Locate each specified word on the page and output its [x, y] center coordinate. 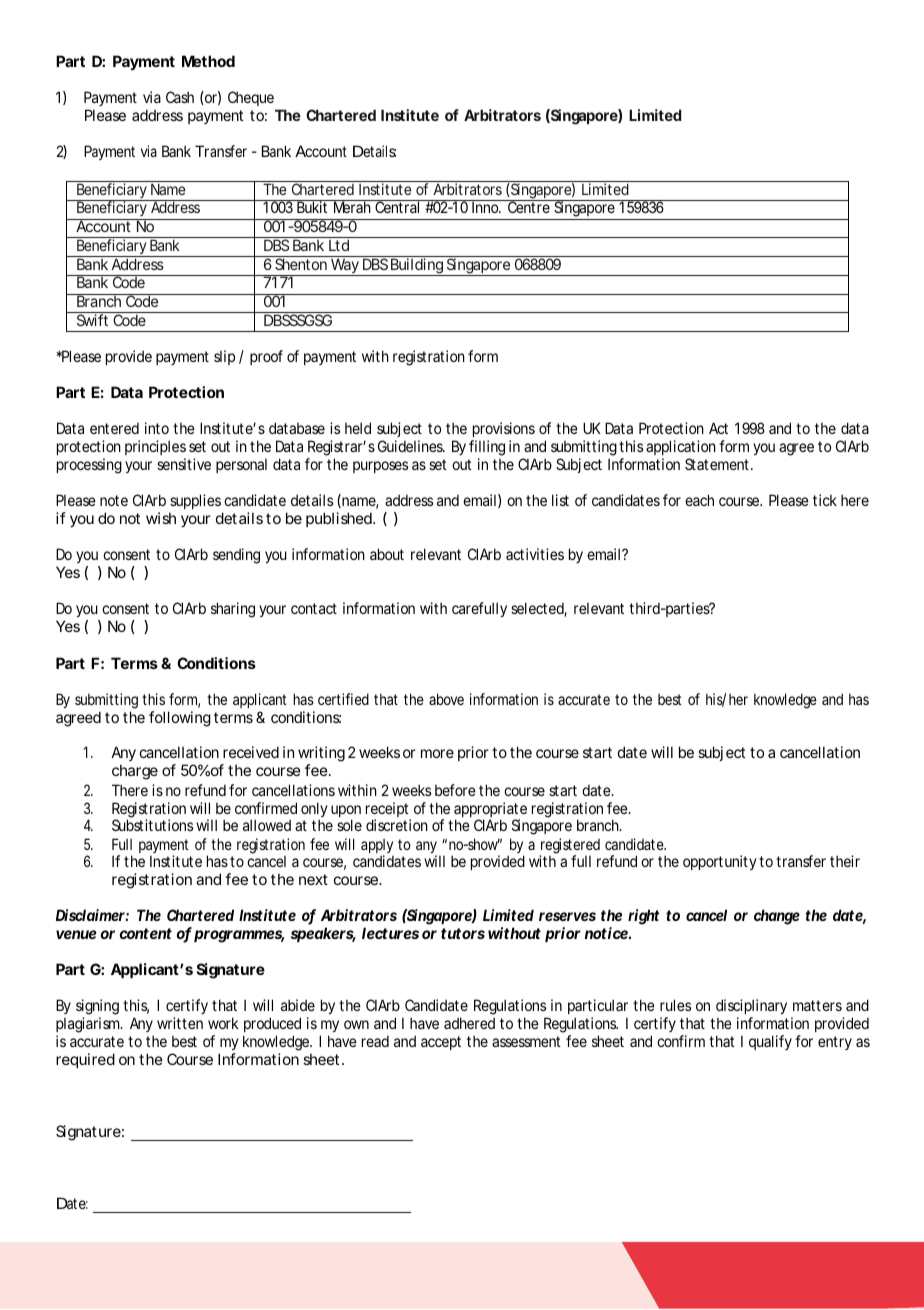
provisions [503, 431]
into [157, 428]
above [446, 699]
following [180, 719]
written [180, 1023]
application [681, 447]
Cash [180, 97]
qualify [770, 1042]
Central [397, 206]
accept [441, 1043]
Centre [529, 206]
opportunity [720, 862]
